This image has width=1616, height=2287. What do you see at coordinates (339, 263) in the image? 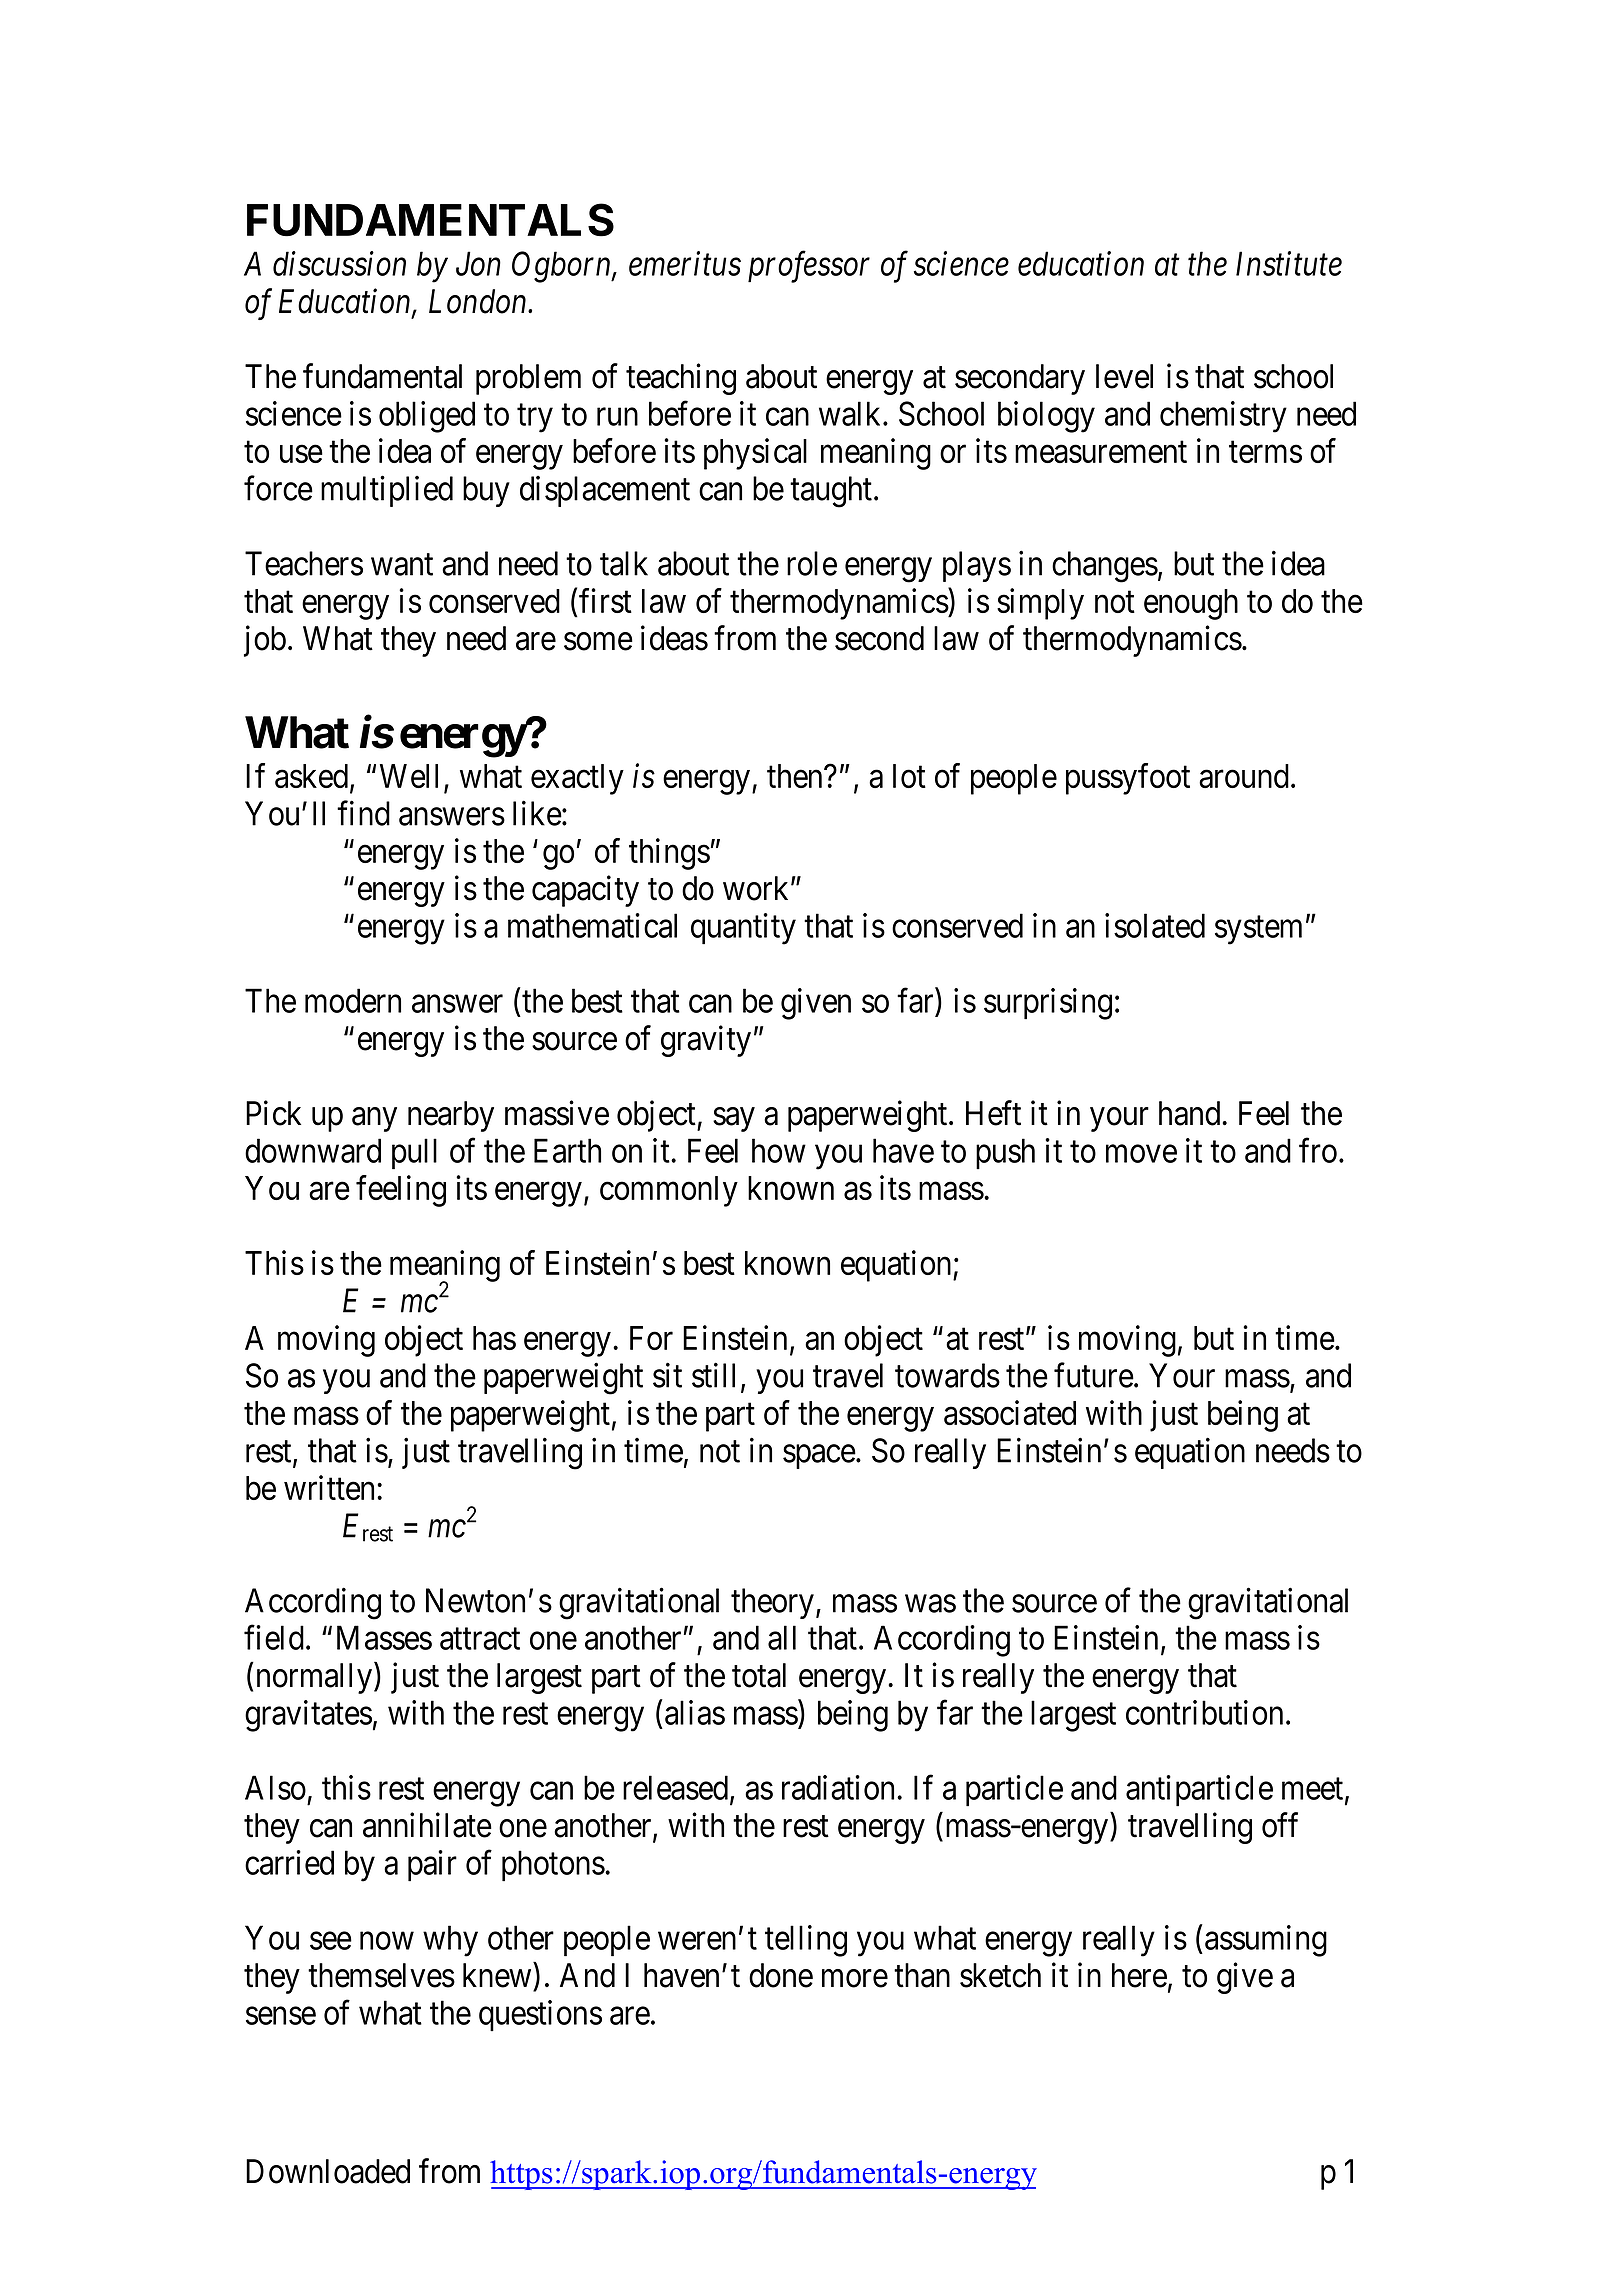
I see `discussion` at bounding box center [339, 263].
